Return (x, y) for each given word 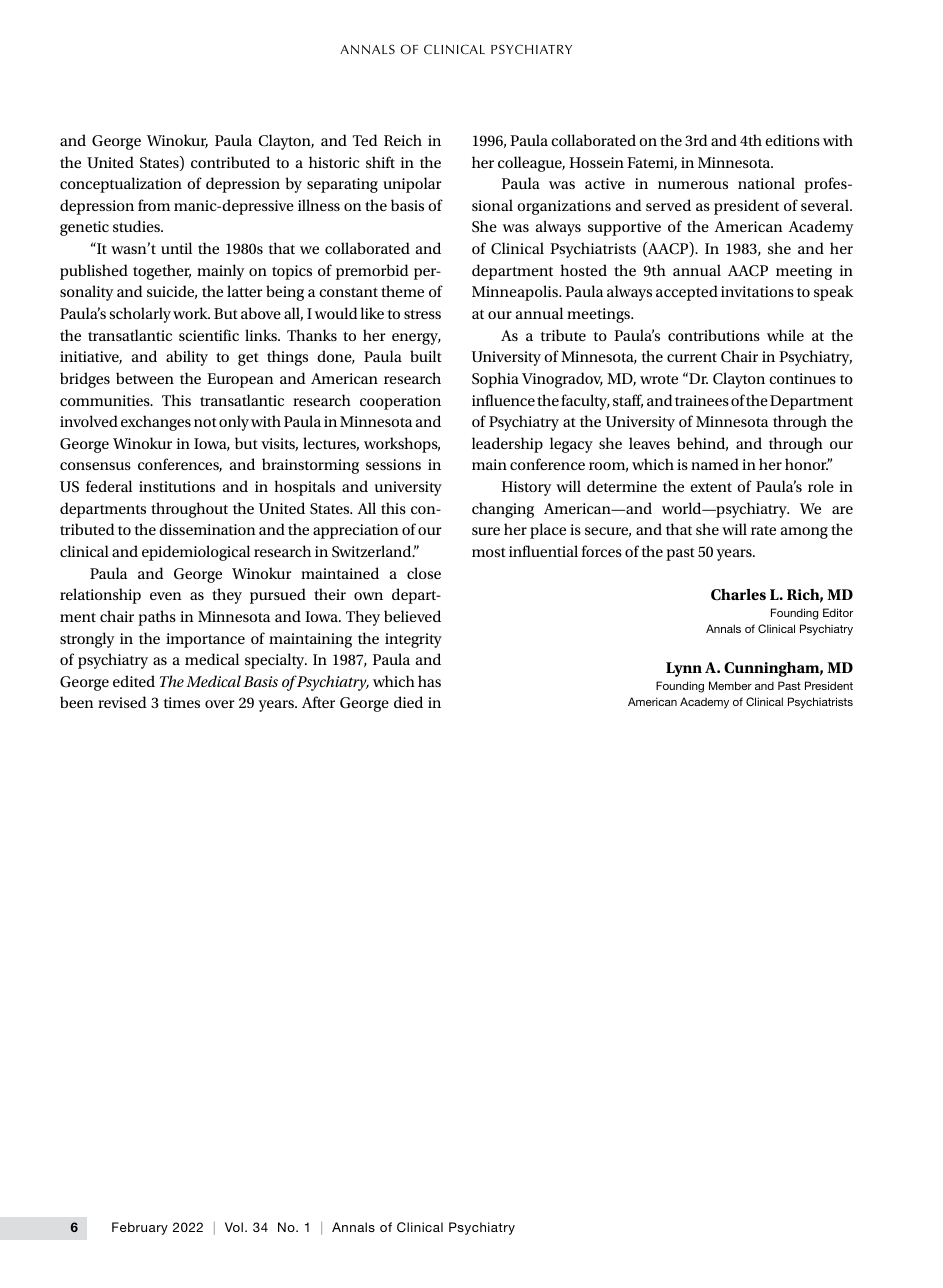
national (766, 183)
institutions (177, 486)
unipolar (412, 185)
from (154, 205)
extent (711, 487)
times (181, 702)
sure (486, 531)
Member (730, 685)
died (408, 702)
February (140, 1228)
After (318, 702)
